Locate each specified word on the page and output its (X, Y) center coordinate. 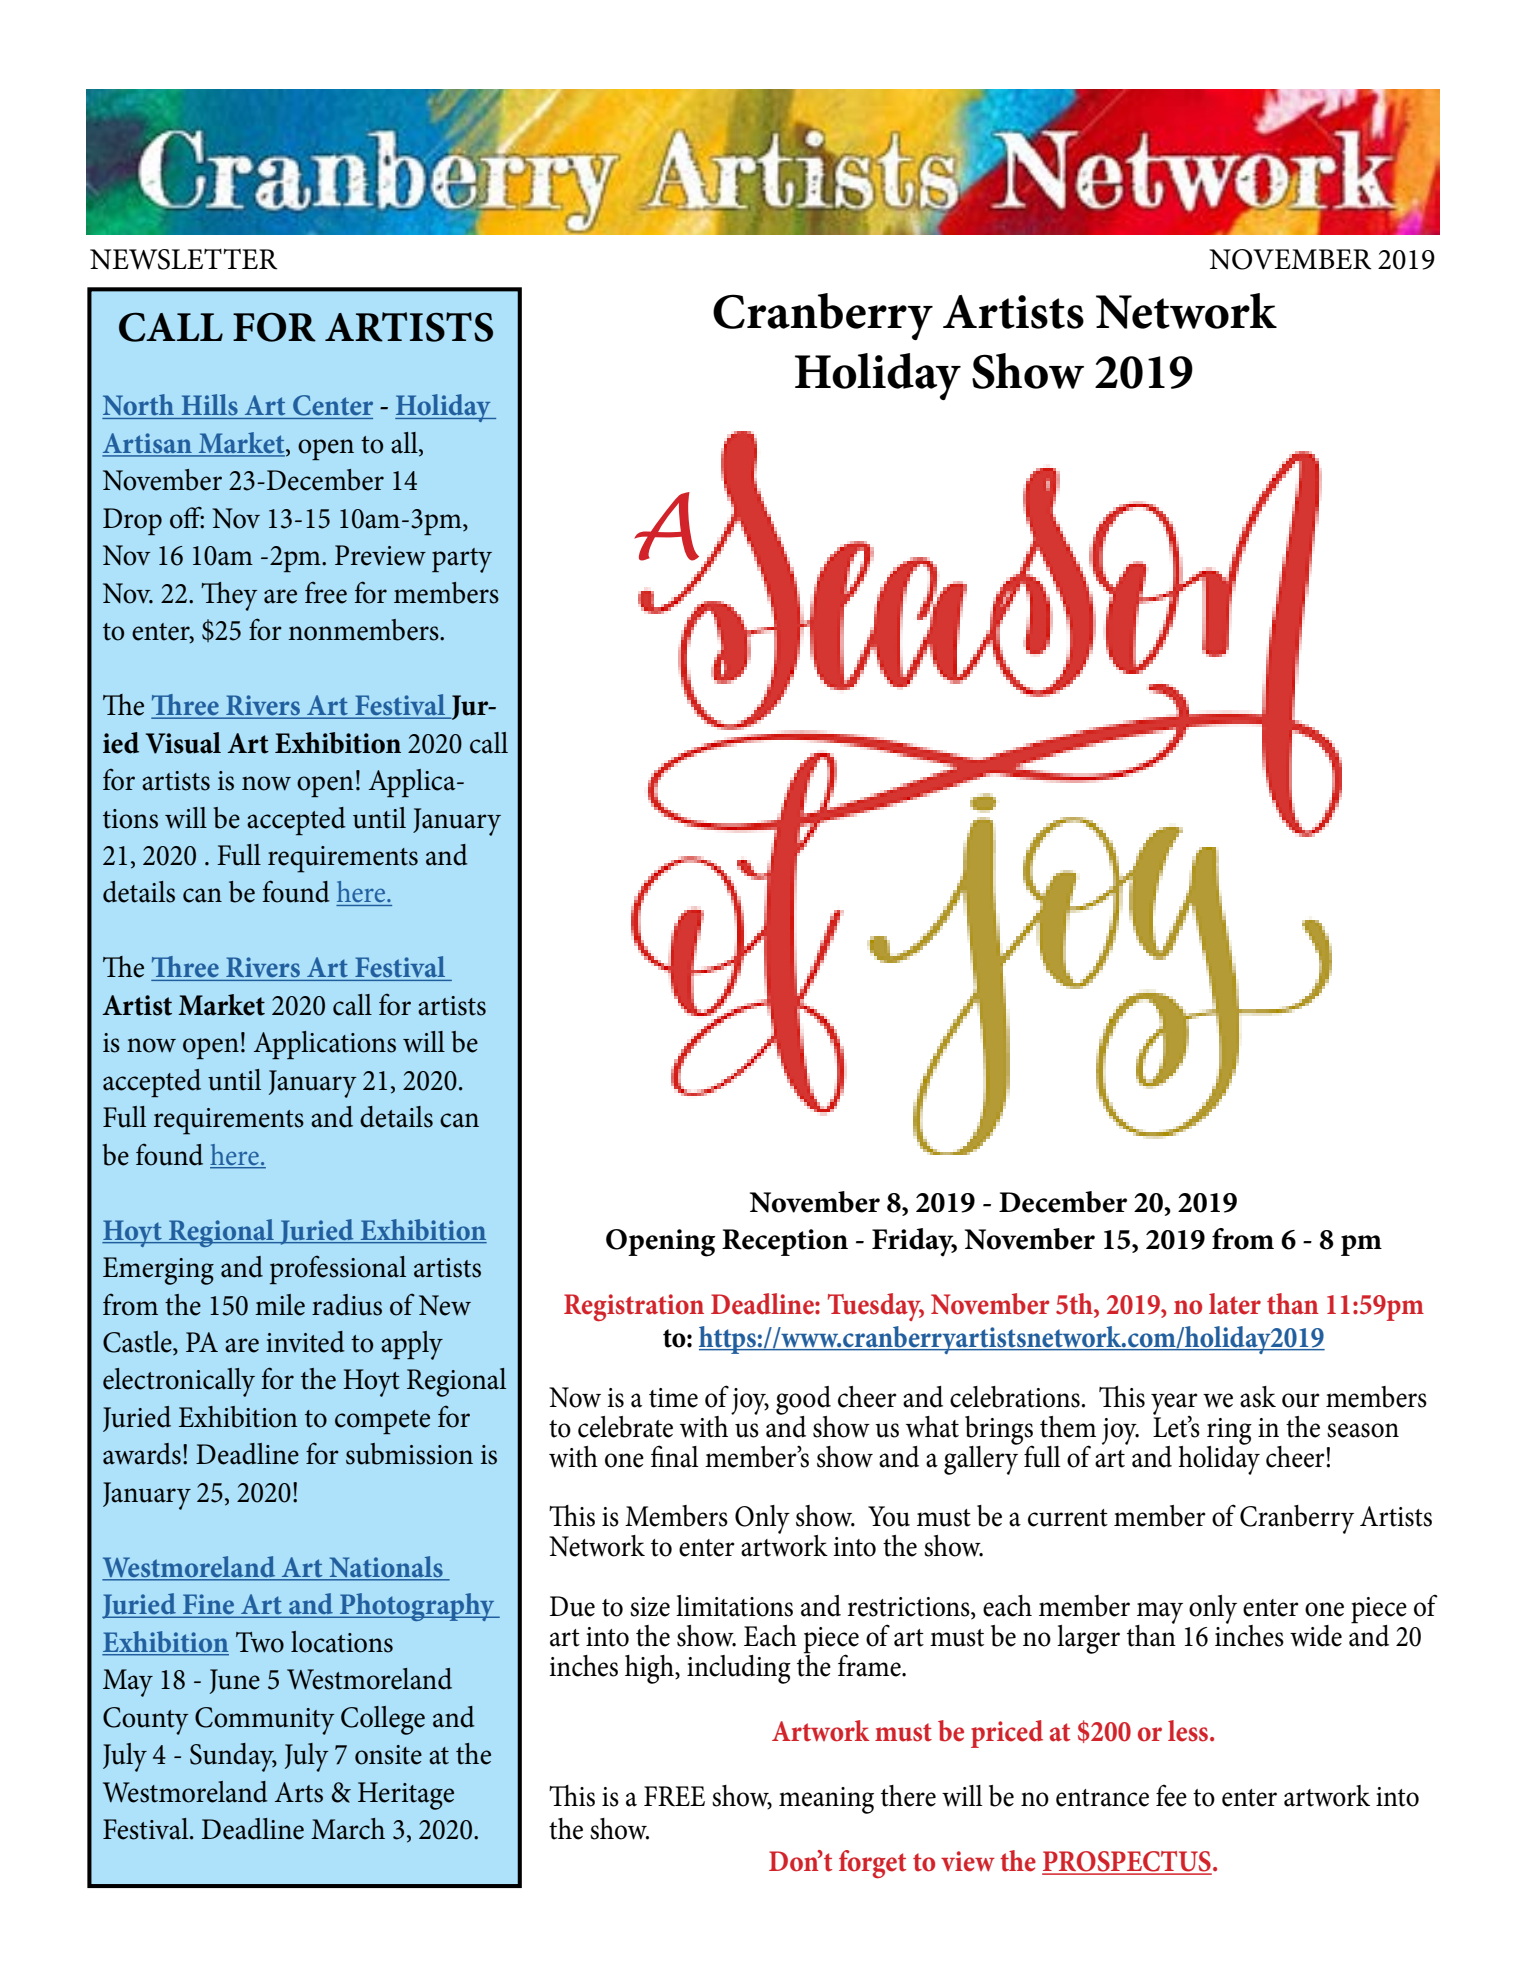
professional (338, 1269)
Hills (210, 404)
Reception (785, 1242)
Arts (299, 1792)
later (1235, 1304)
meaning (826, 1800)
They (229, 596)
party (462, 560)
